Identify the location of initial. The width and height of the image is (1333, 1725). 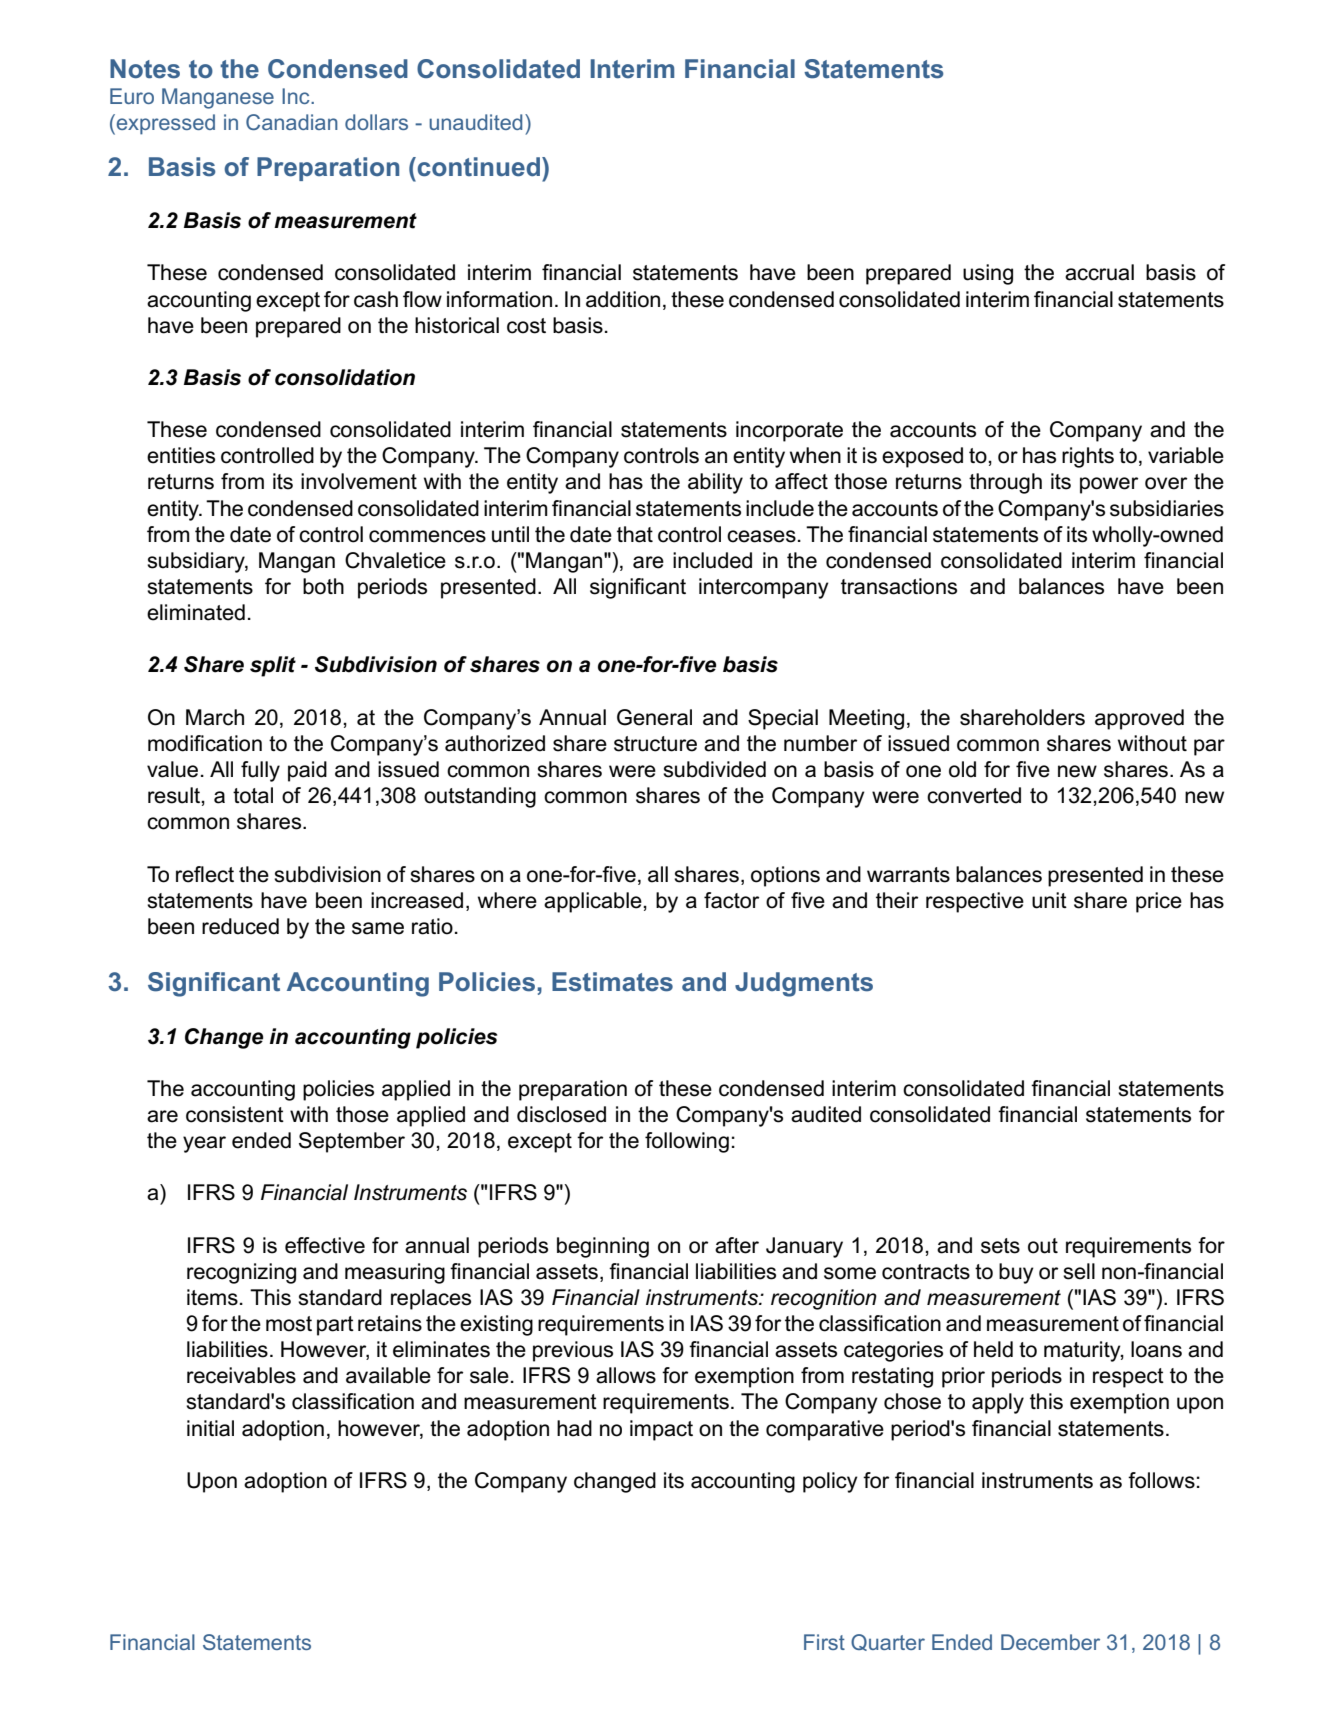
(210, 1428).
